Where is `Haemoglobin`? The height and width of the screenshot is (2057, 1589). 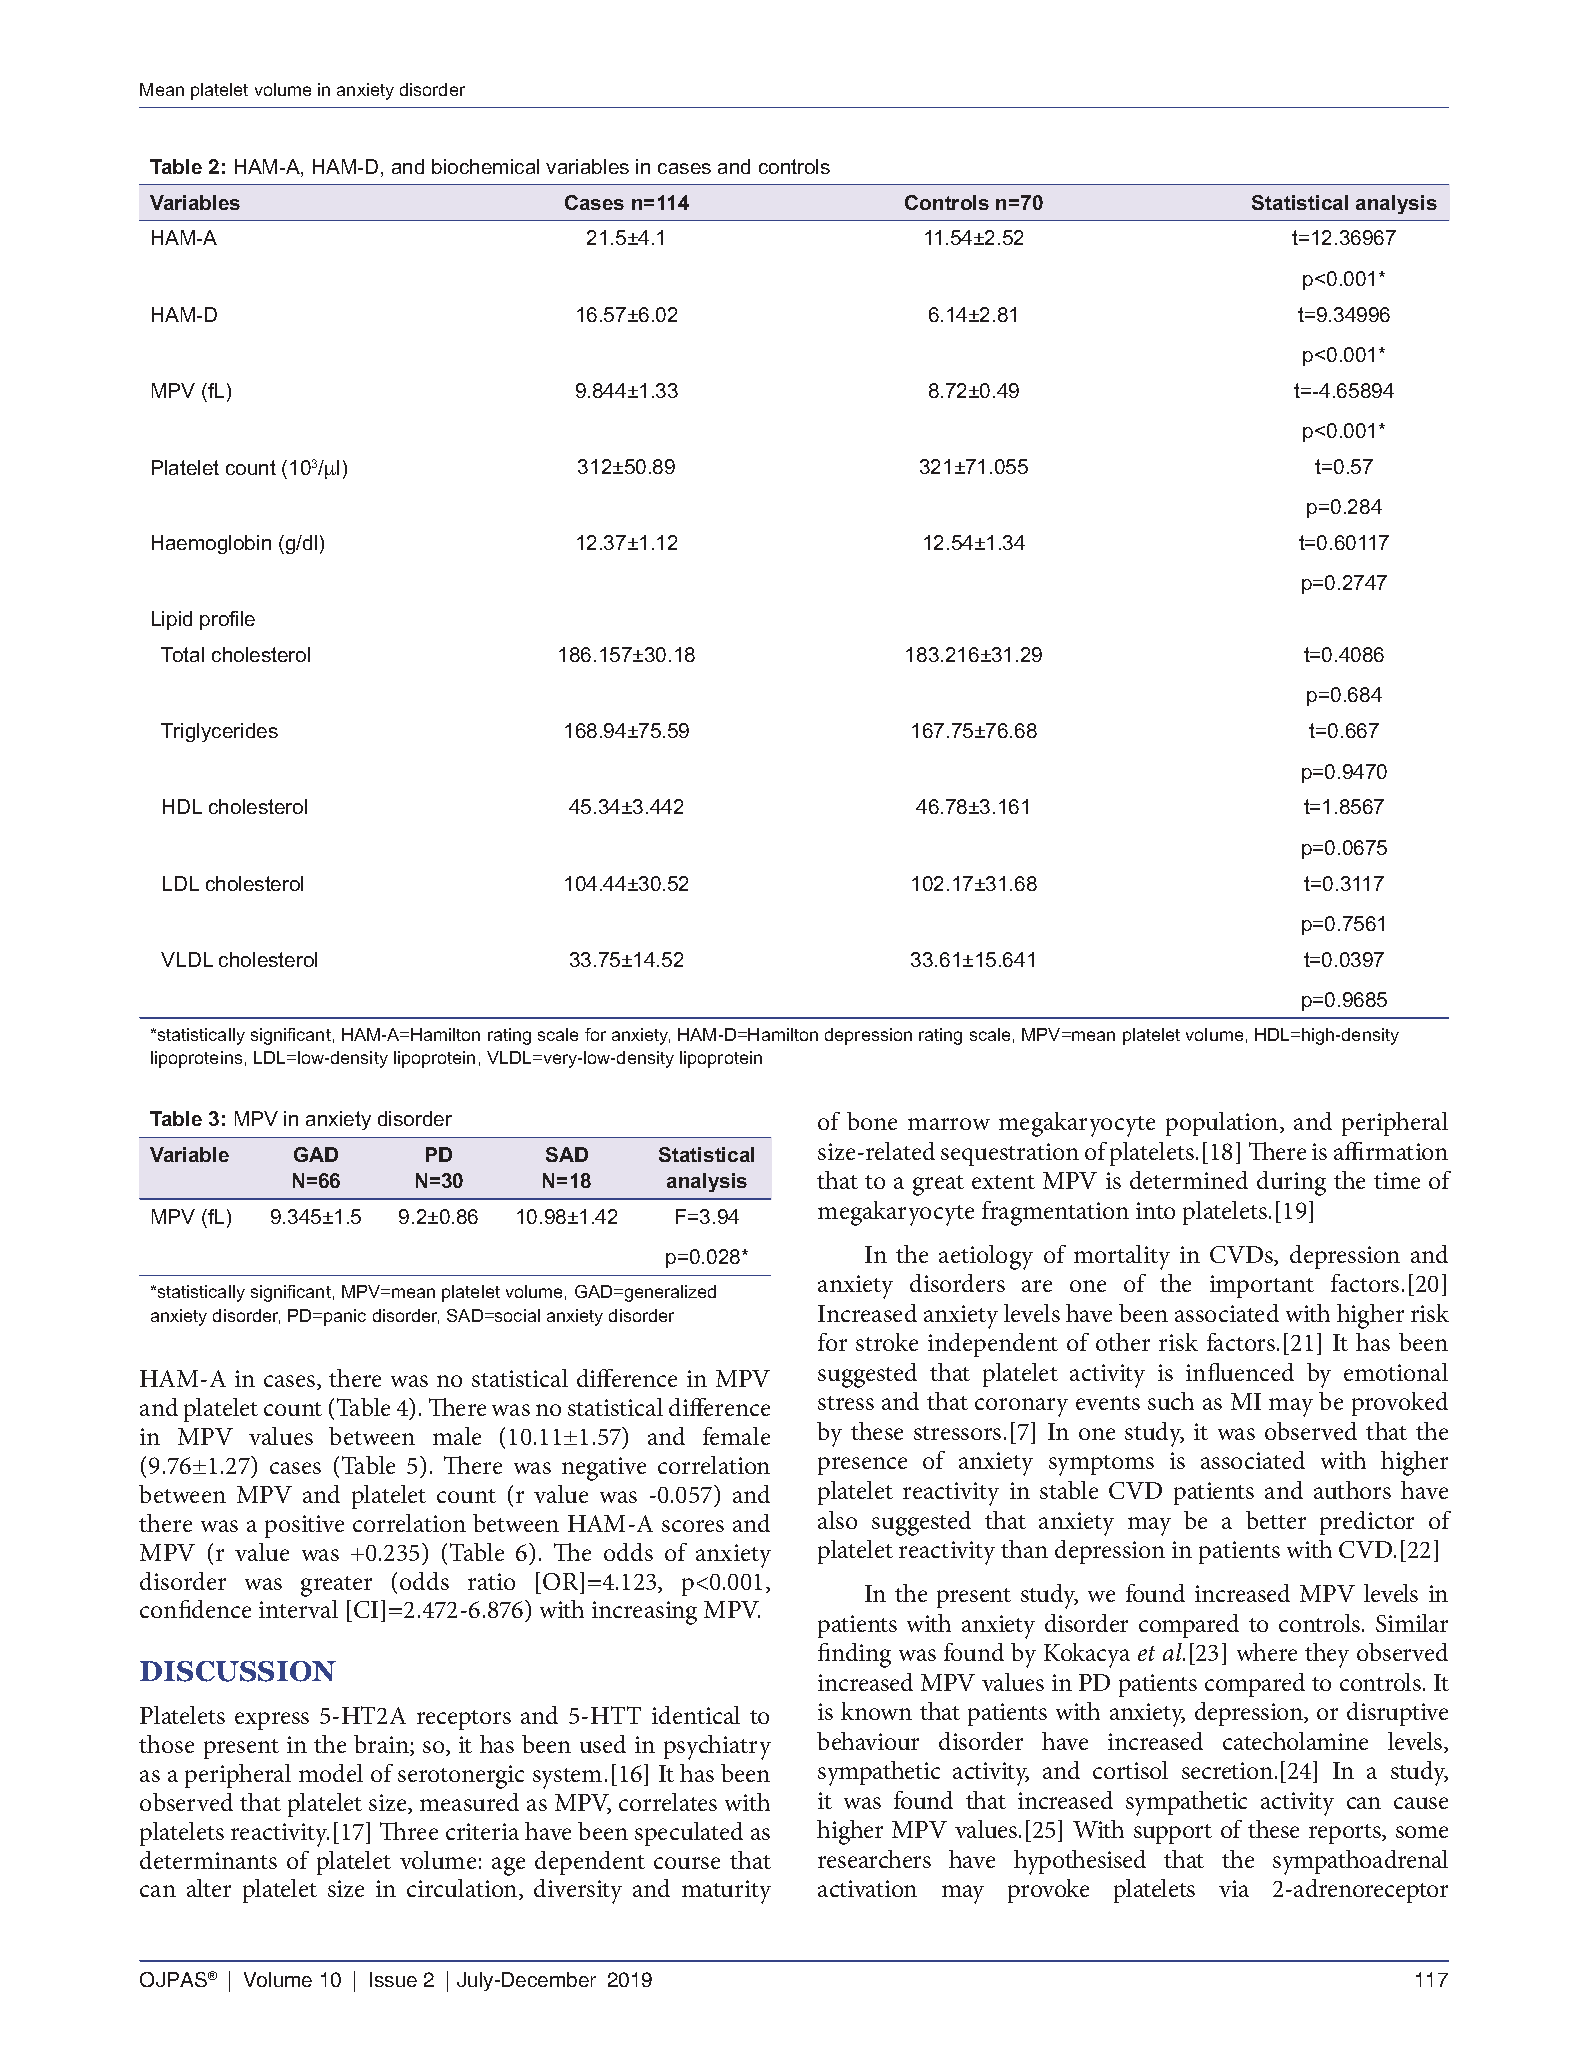
Haemoglobin is located at coordinates (211, 544).
